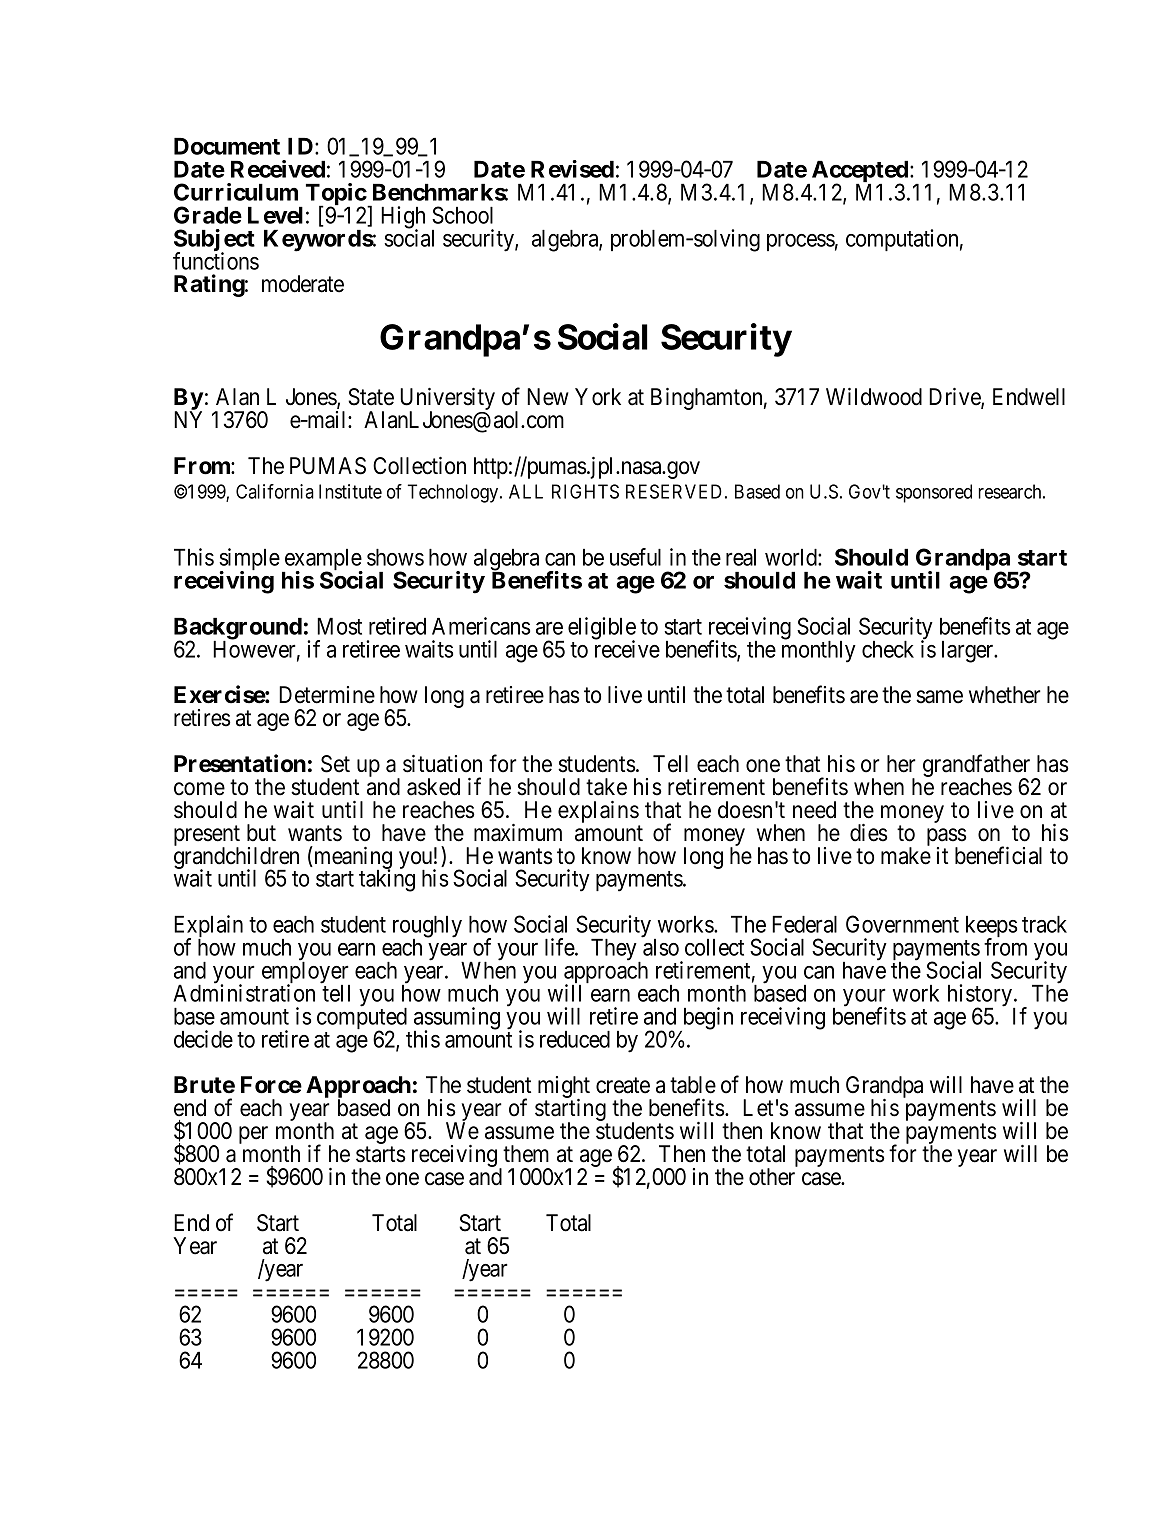 The image size is (1170, 1514). I want to click on them, so click(526, 1154).
